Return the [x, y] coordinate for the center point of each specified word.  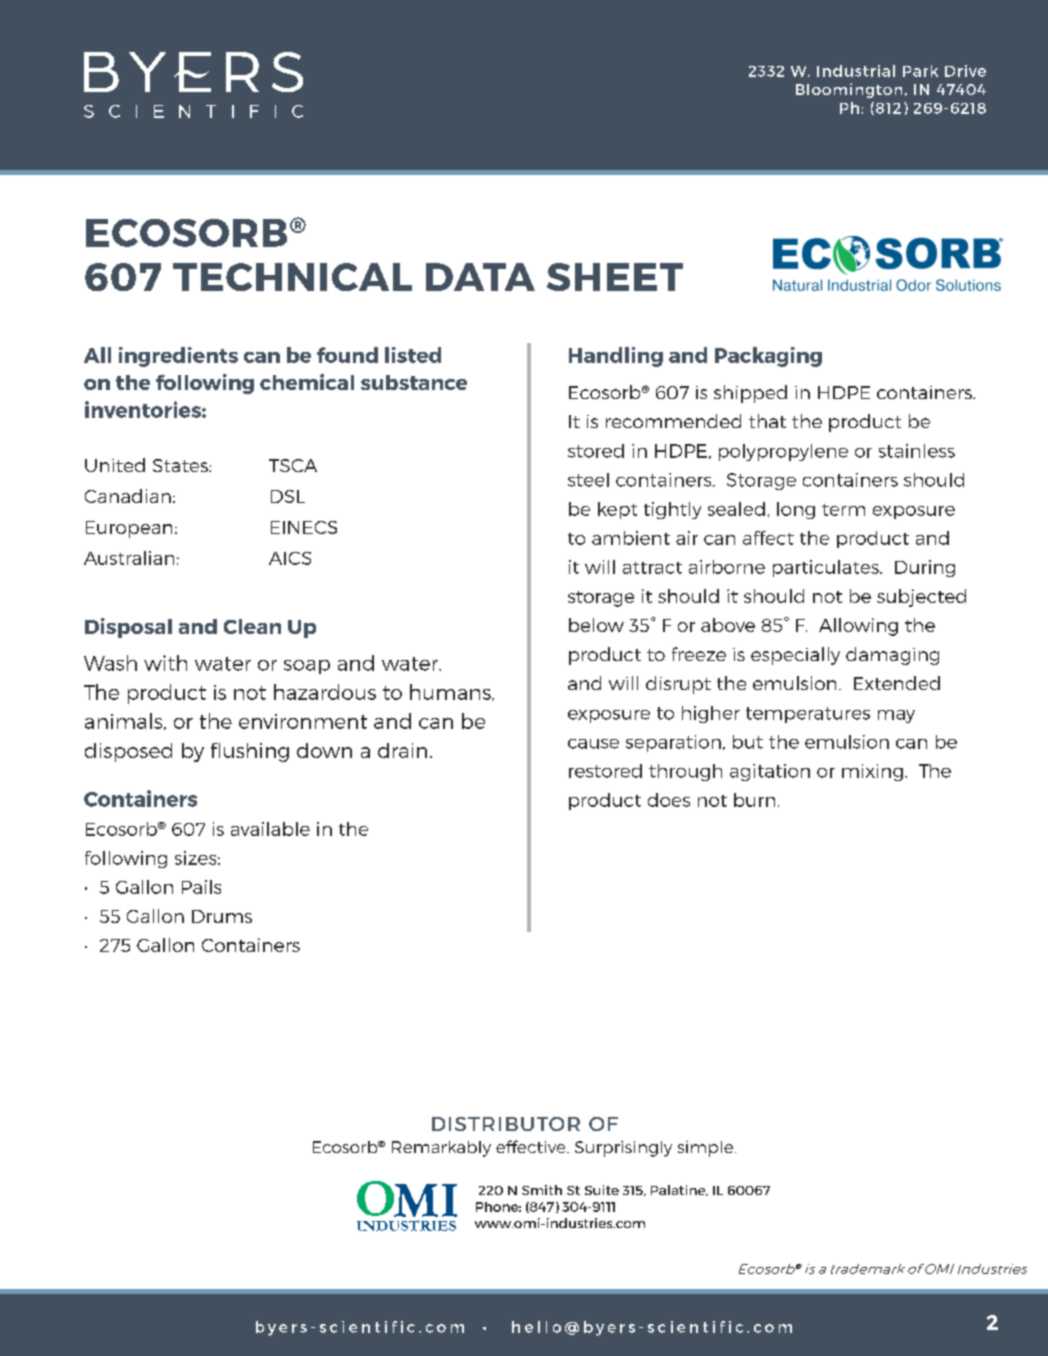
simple [707, 1149]
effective [532, 1146]
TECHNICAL [292, 277]
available [270, 829]
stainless [917, 451]
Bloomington [849, 90]
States [181, 465]
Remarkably [441, 1149]
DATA [480, 277]
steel [588, 480]
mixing [872, 772]
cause [593, 744]
